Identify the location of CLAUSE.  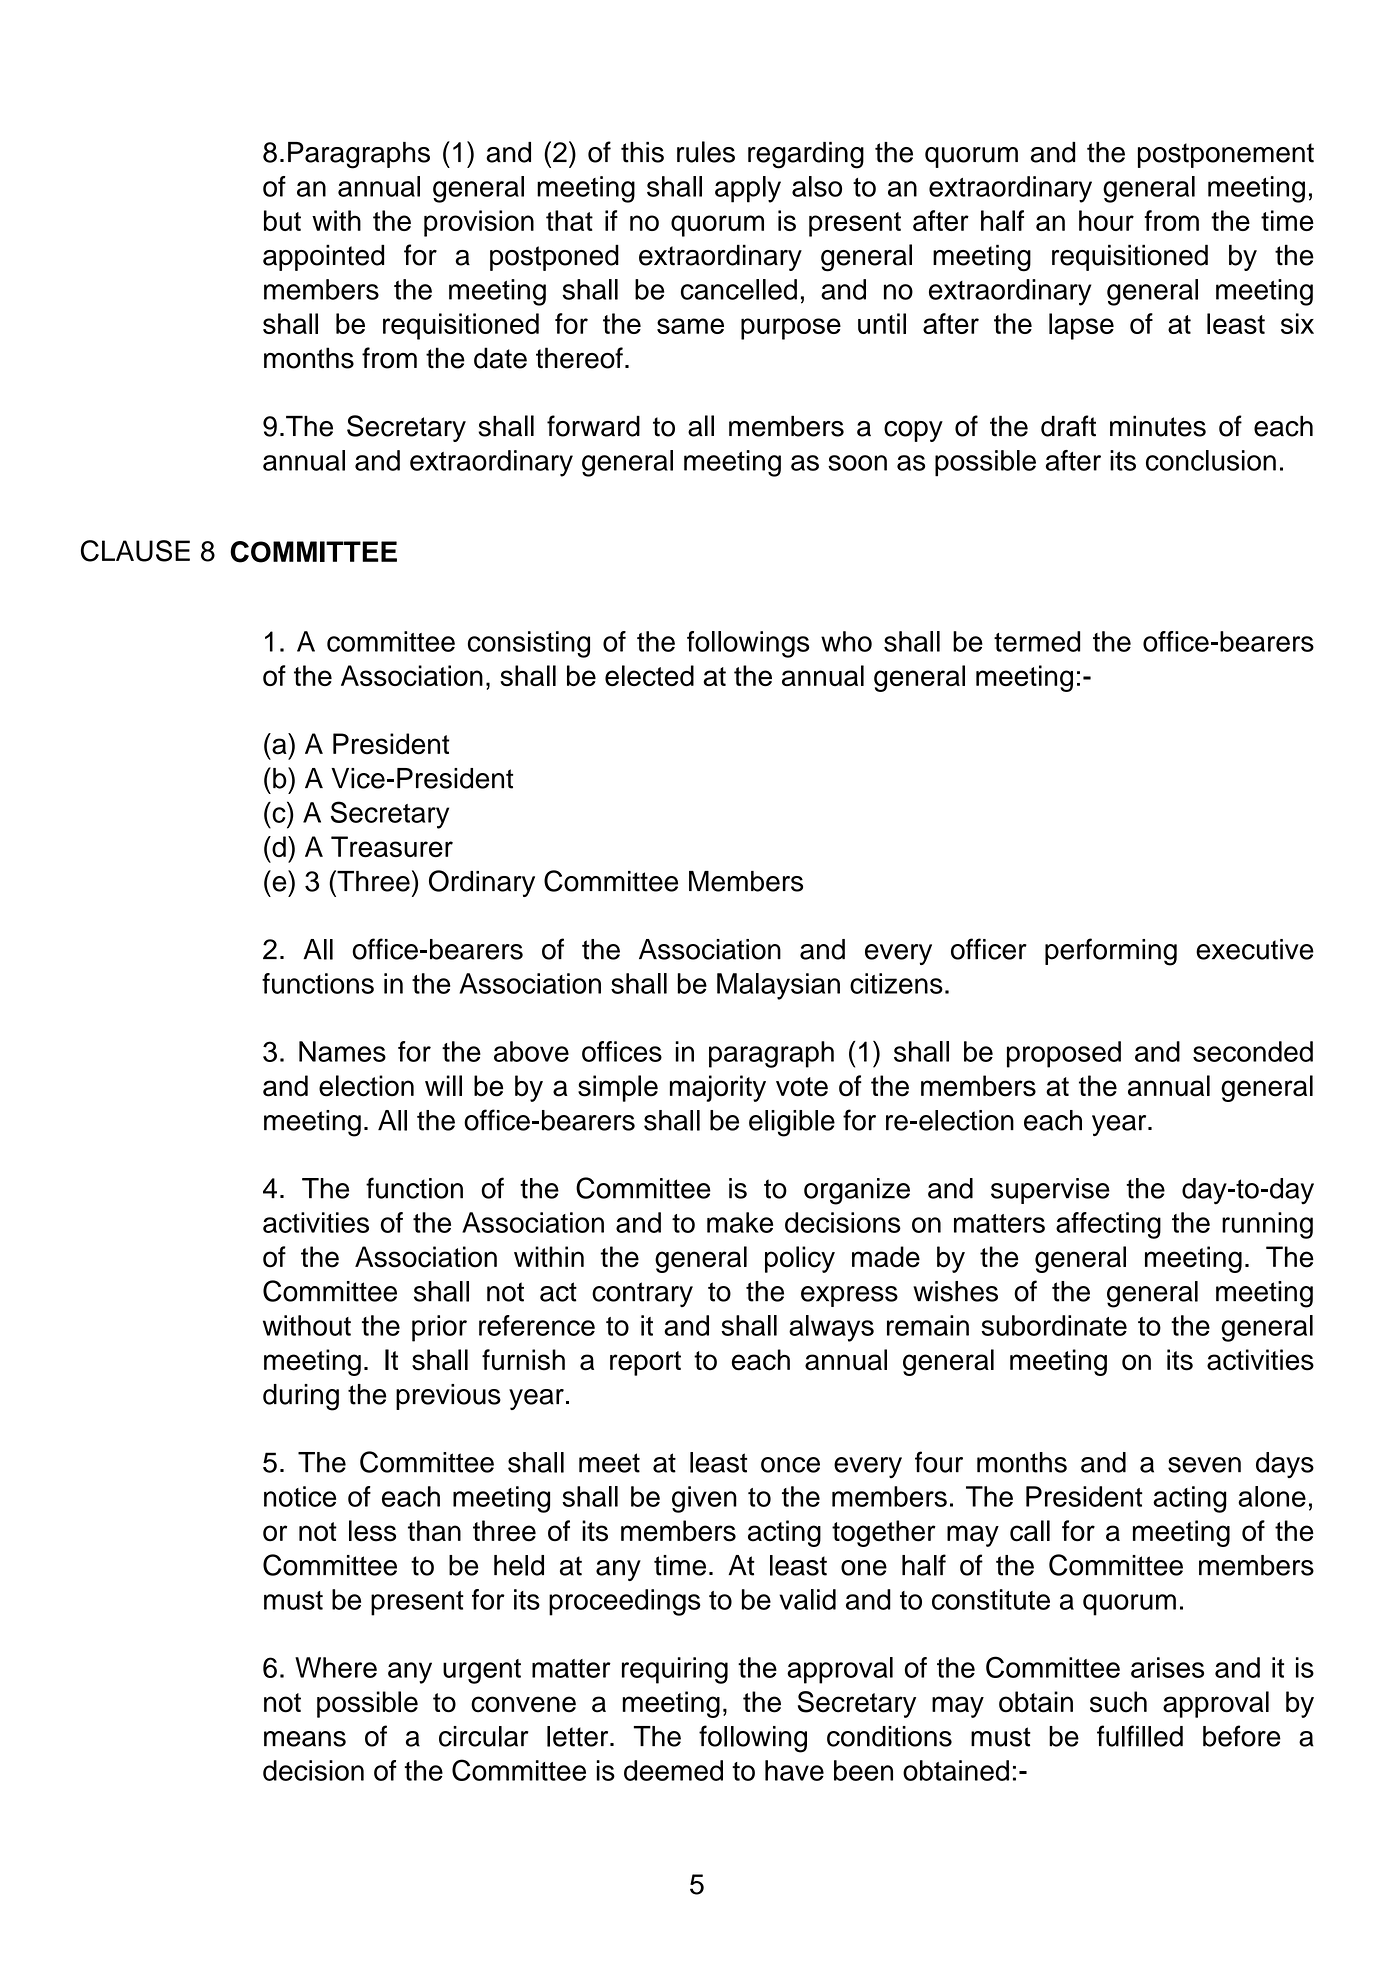
(135, 551).
